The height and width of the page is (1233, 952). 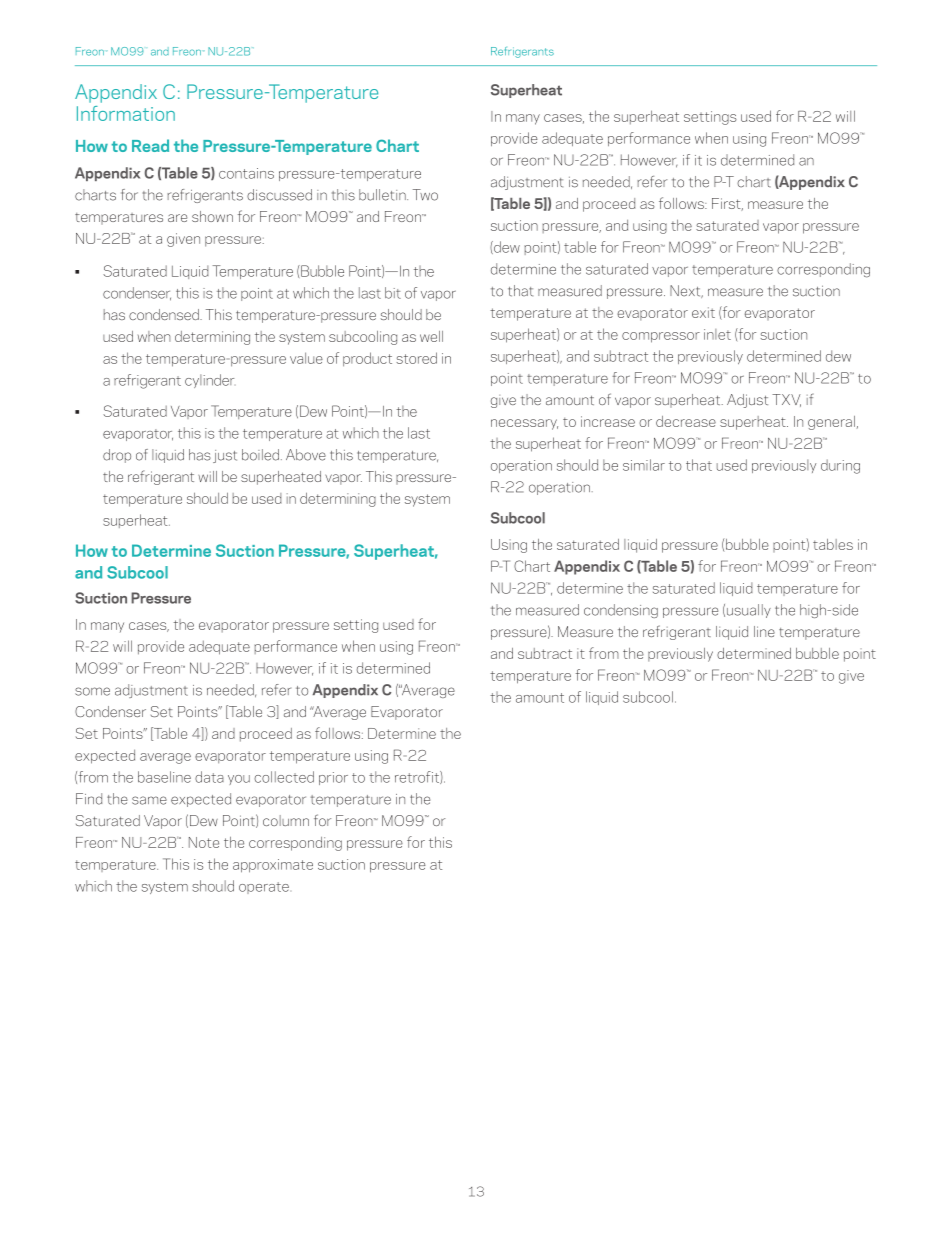 I want to click on similar, so click(x=644, y=465).
